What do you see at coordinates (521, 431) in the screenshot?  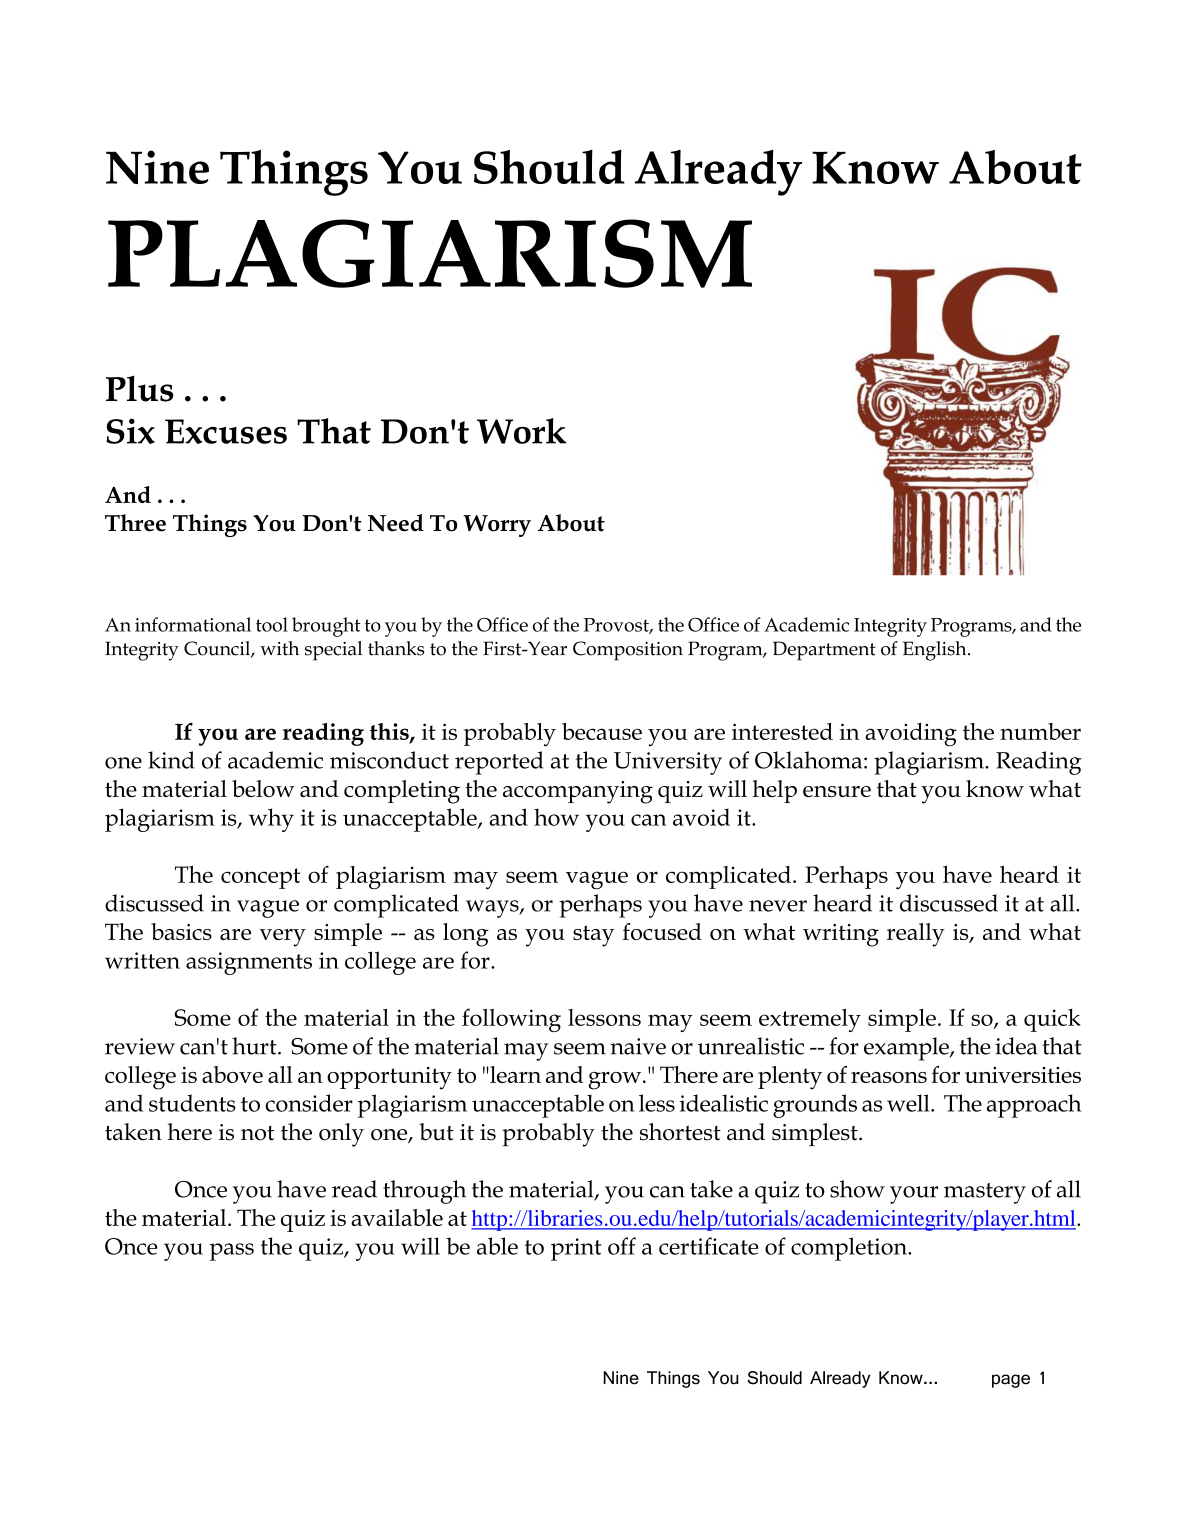 I see `Work` at bounding box center [521, 431].
